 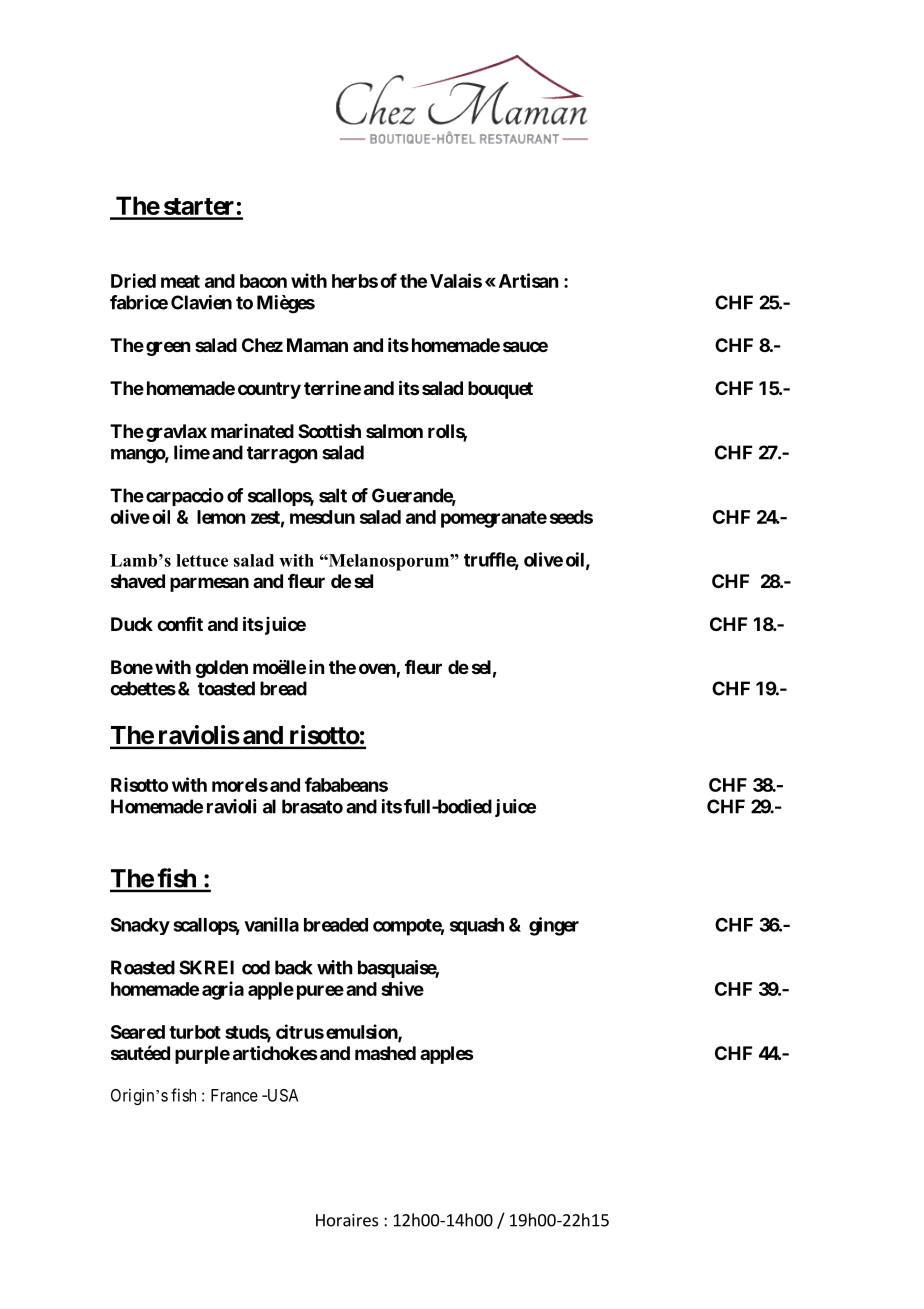 What do you see at coordinates (195, 1032) in the image?
I see `turbot` at bounding box center [195, 1032].
